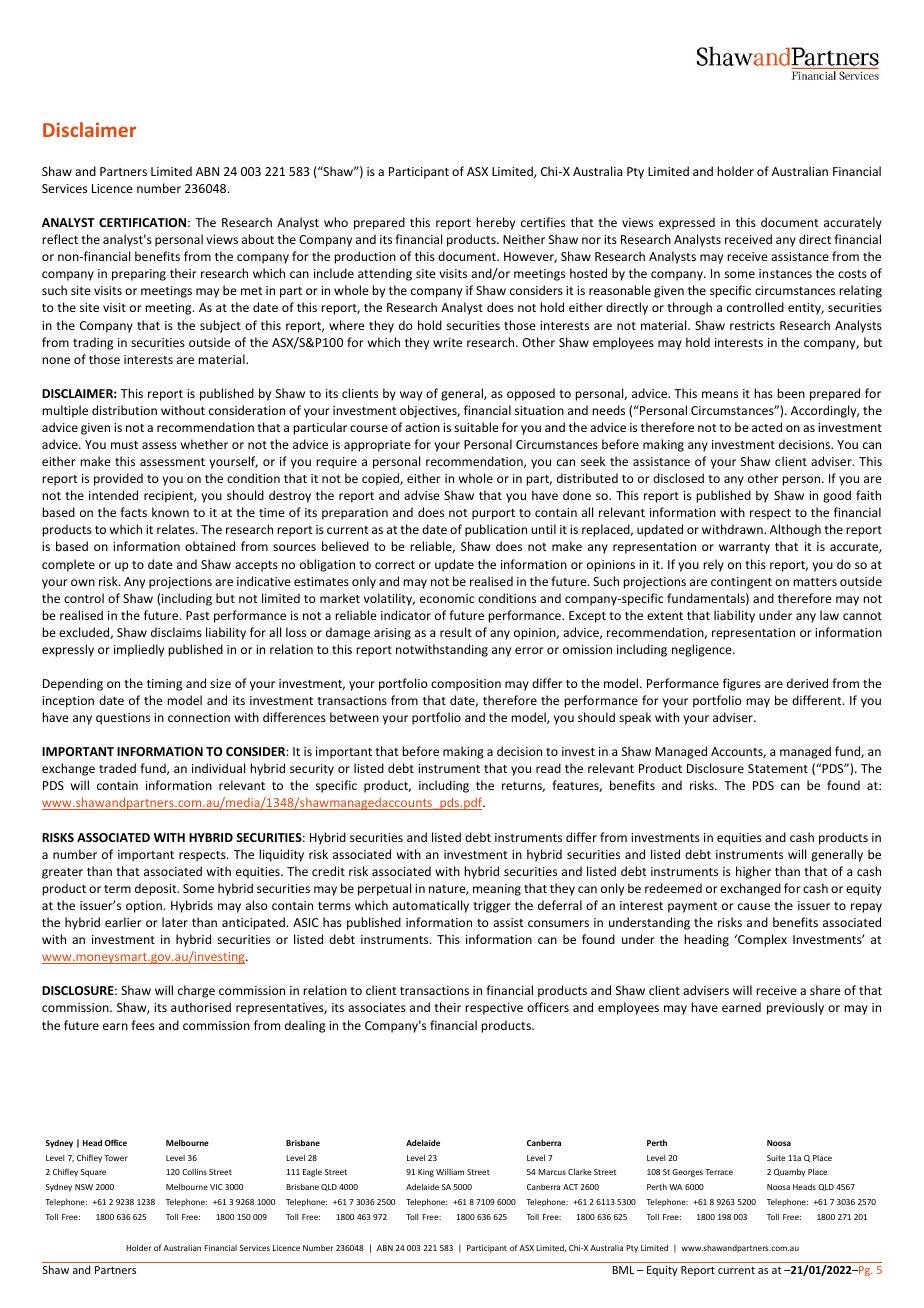 Image resolution: width=924 pixels, height=1308 pixels. I want to click on hereby, so click(495, 223).
